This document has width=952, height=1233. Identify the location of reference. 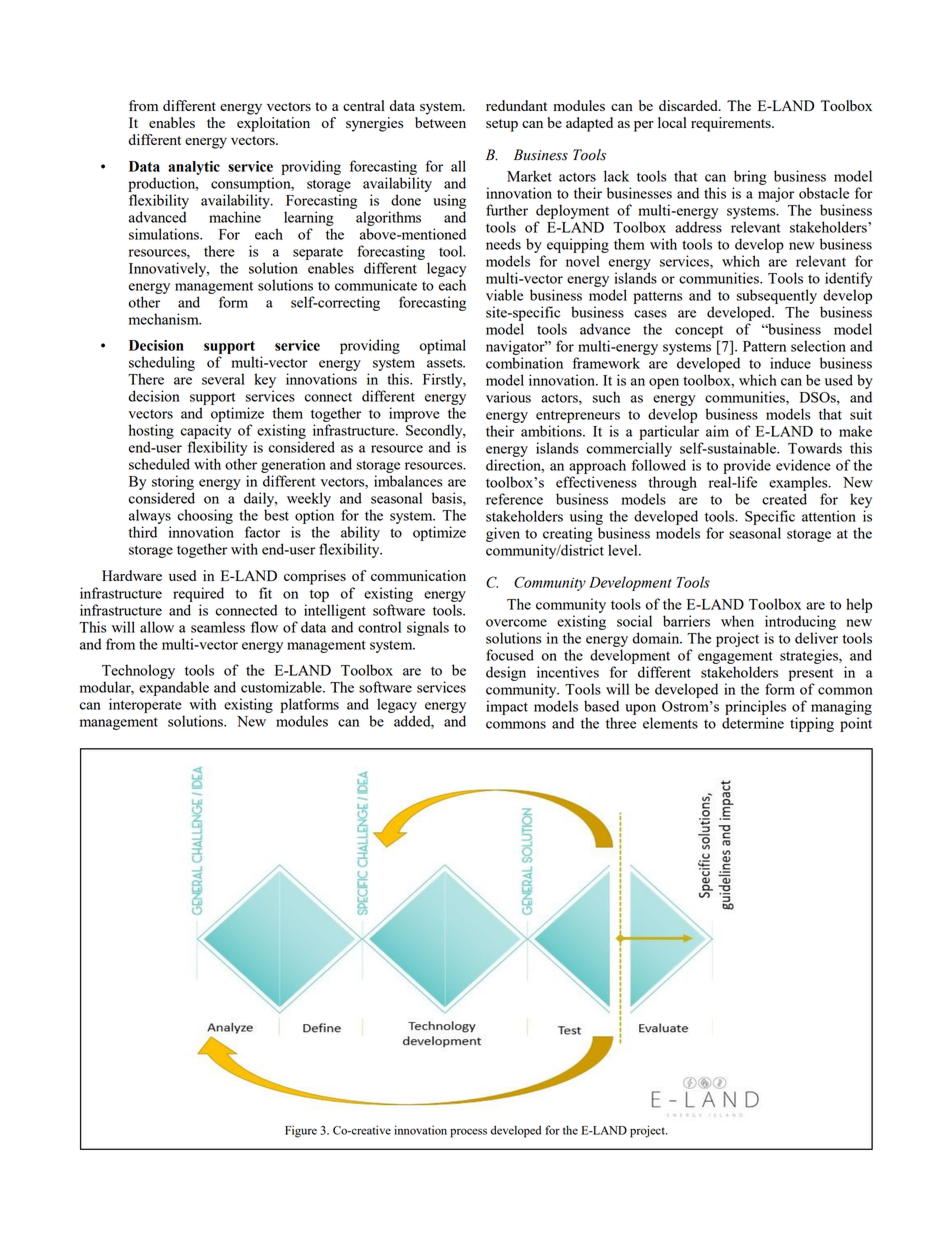
(514, 499).
